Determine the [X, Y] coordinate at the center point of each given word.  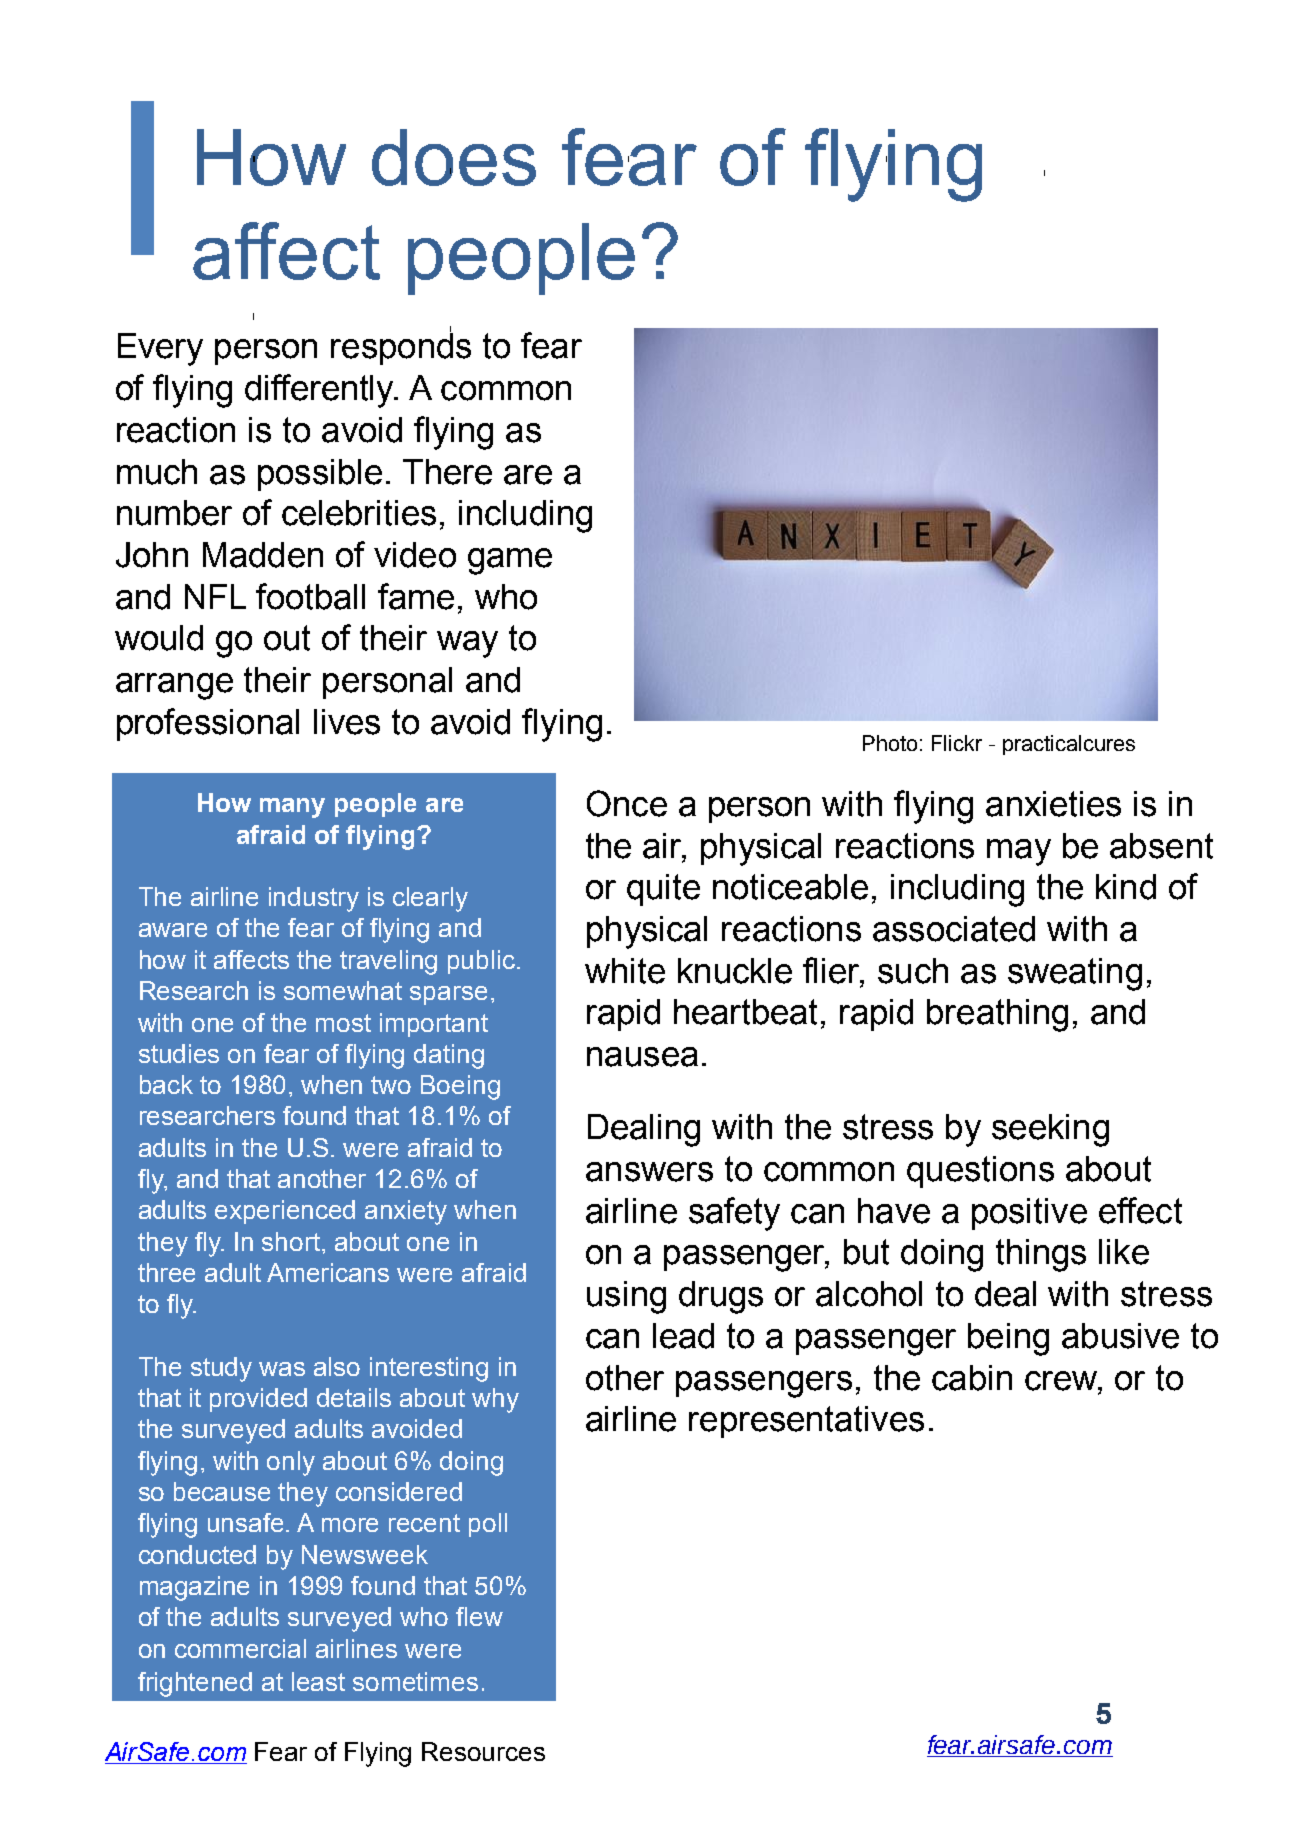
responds [401, 348]
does [454, 157]
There [447, 472]
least [318, 1681]
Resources [483, 1751]
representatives [806, 1422]
